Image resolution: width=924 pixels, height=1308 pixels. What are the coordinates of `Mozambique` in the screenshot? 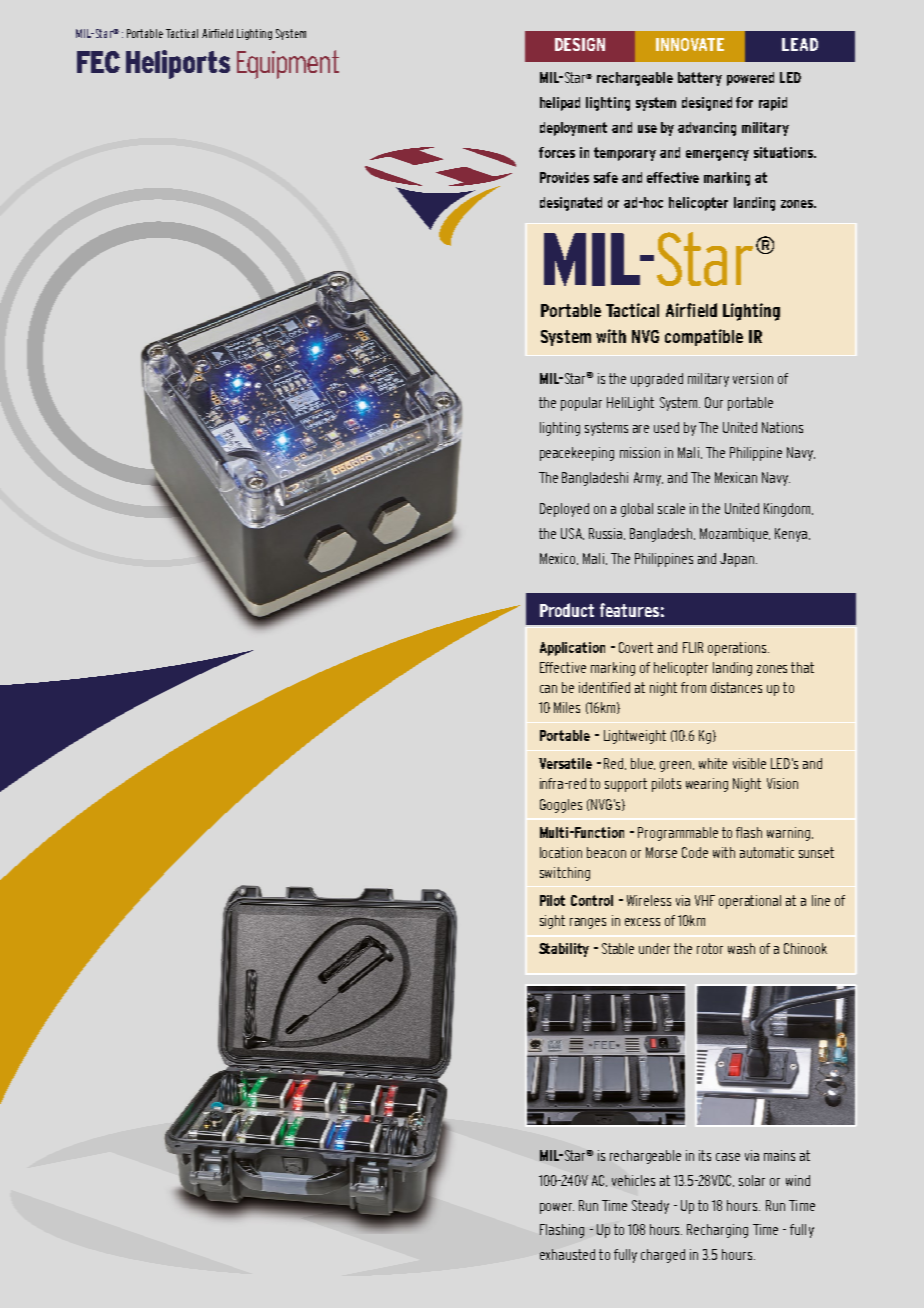 It's located at (735, 535).
